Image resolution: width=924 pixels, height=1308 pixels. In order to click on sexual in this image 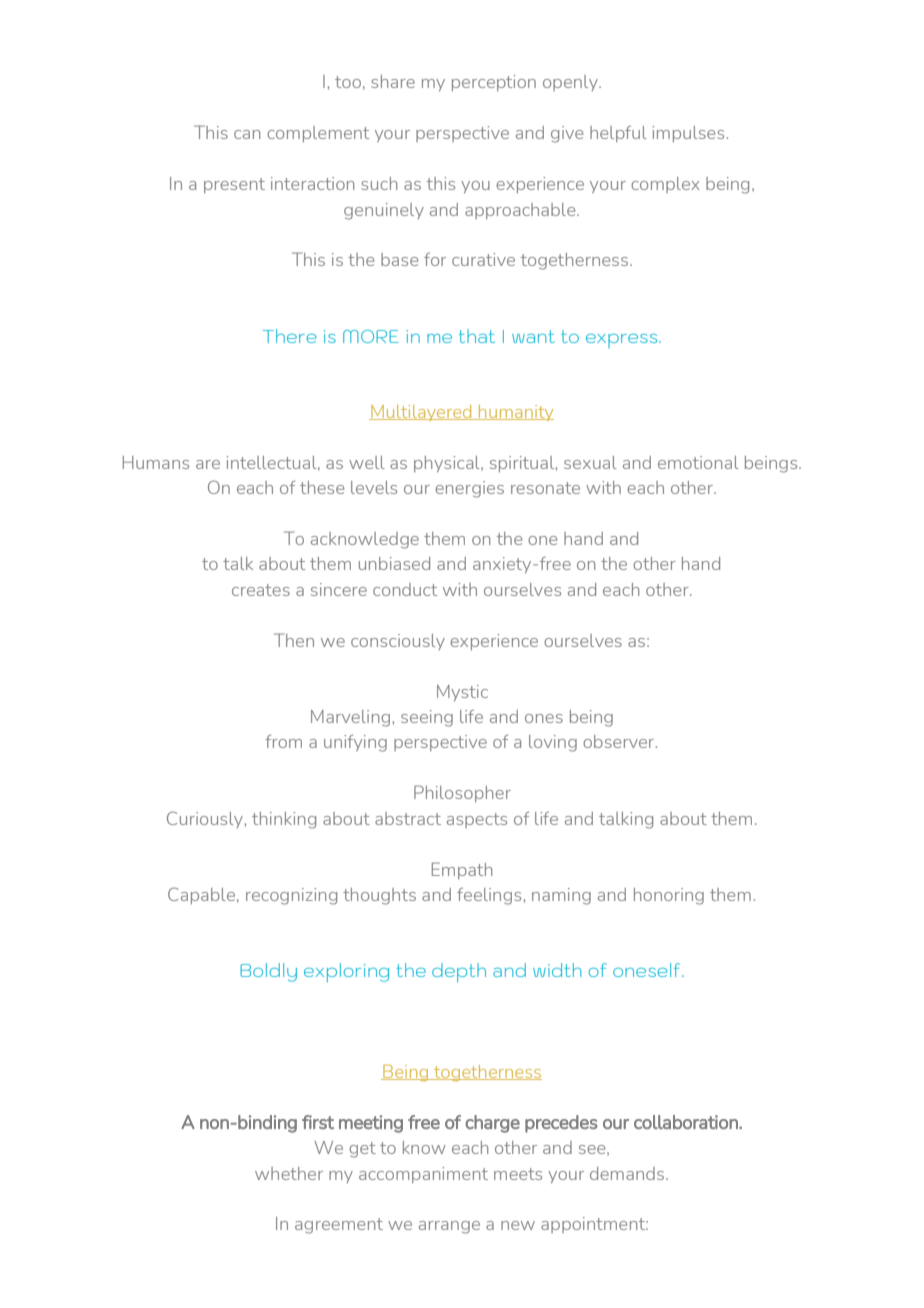, I will do `click(590, 462)`.
